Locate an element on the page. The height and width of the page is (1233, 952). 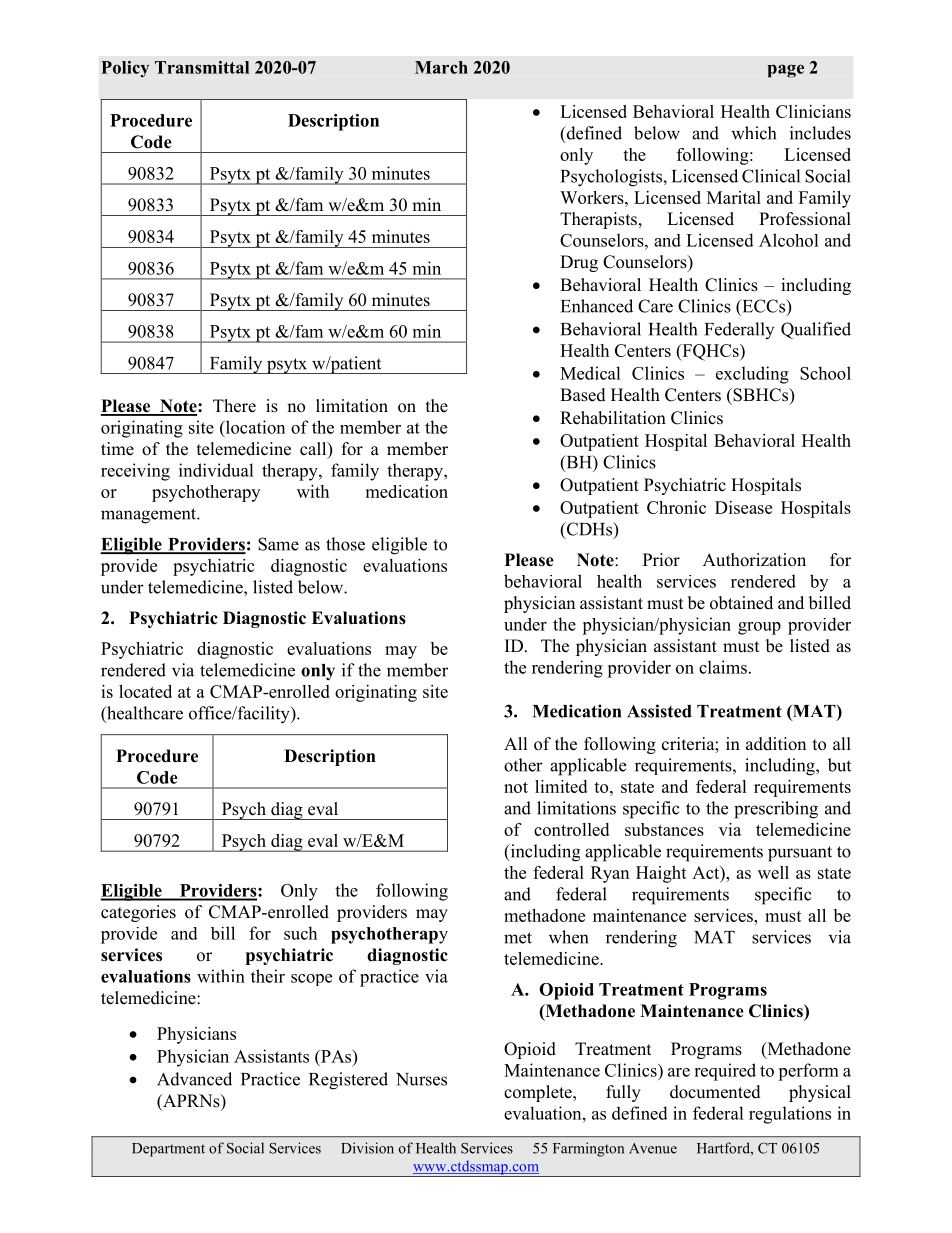
limited is located at coordinates (561, 786).
